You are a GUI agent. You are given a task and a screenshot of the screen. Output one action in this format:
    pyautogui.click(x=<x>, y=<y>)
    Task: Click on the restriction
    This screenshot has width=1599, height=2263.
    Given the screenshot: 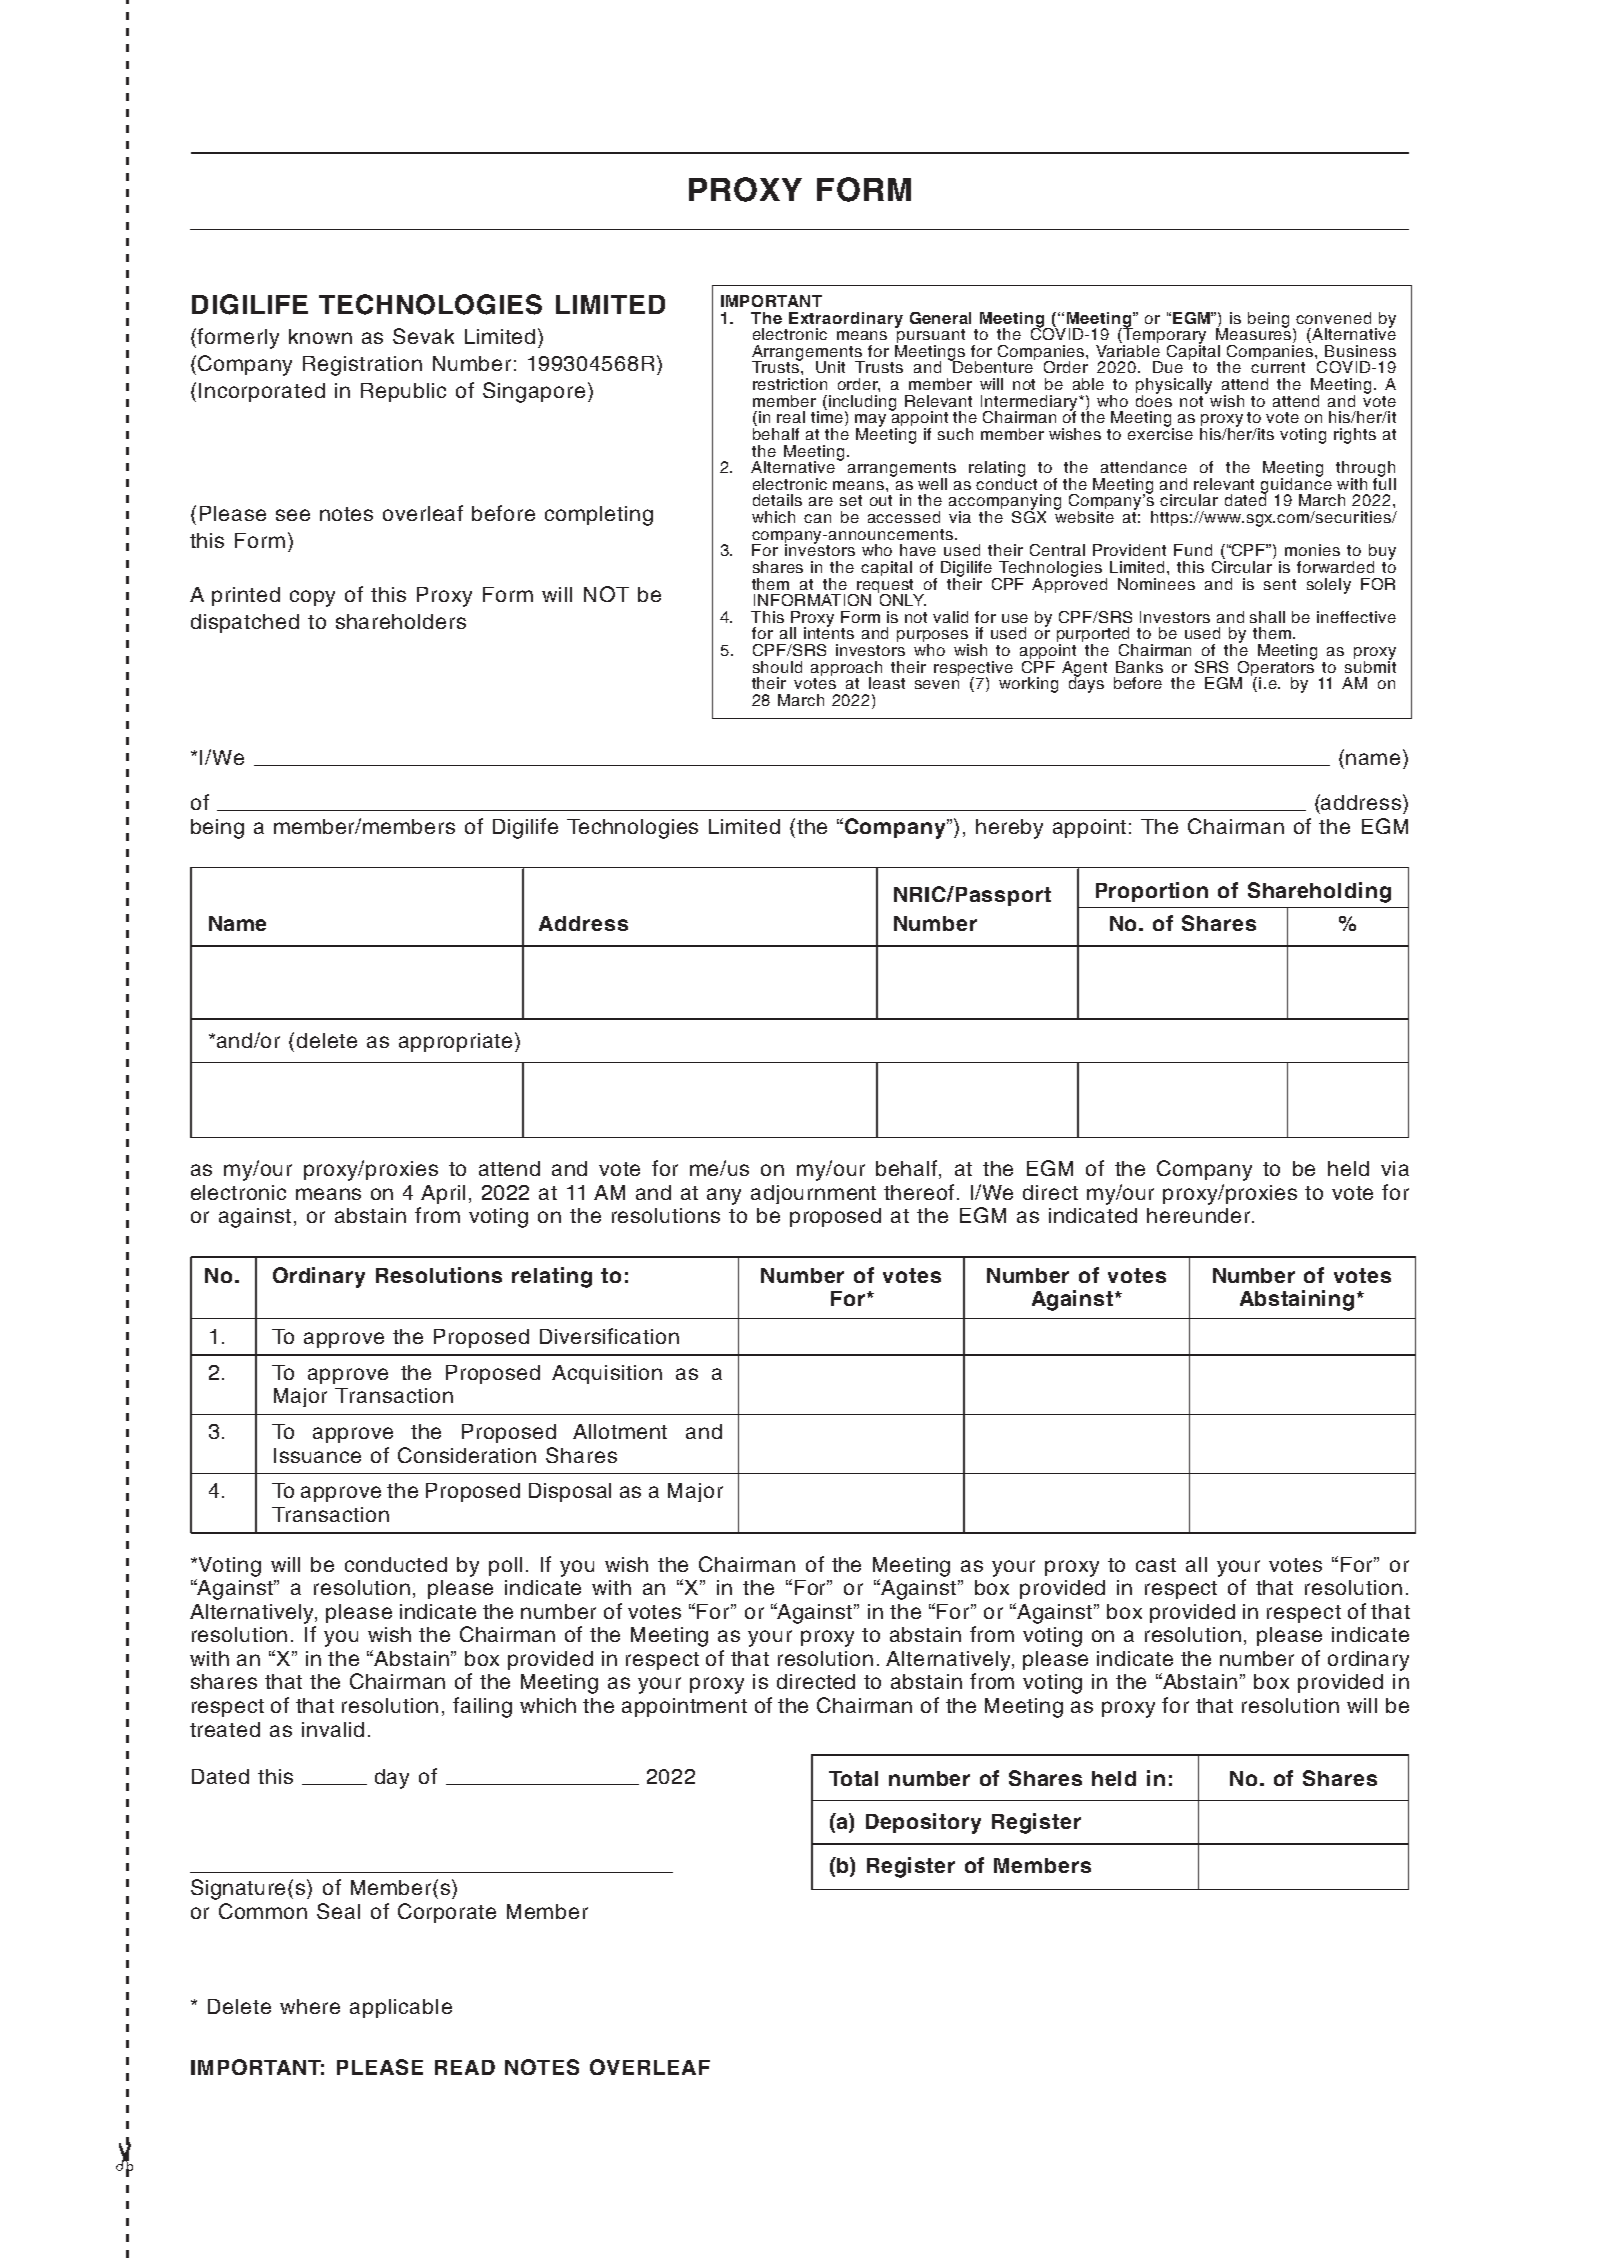 What is the action you would take?
    pyautogui.click(x=790, y=384)
